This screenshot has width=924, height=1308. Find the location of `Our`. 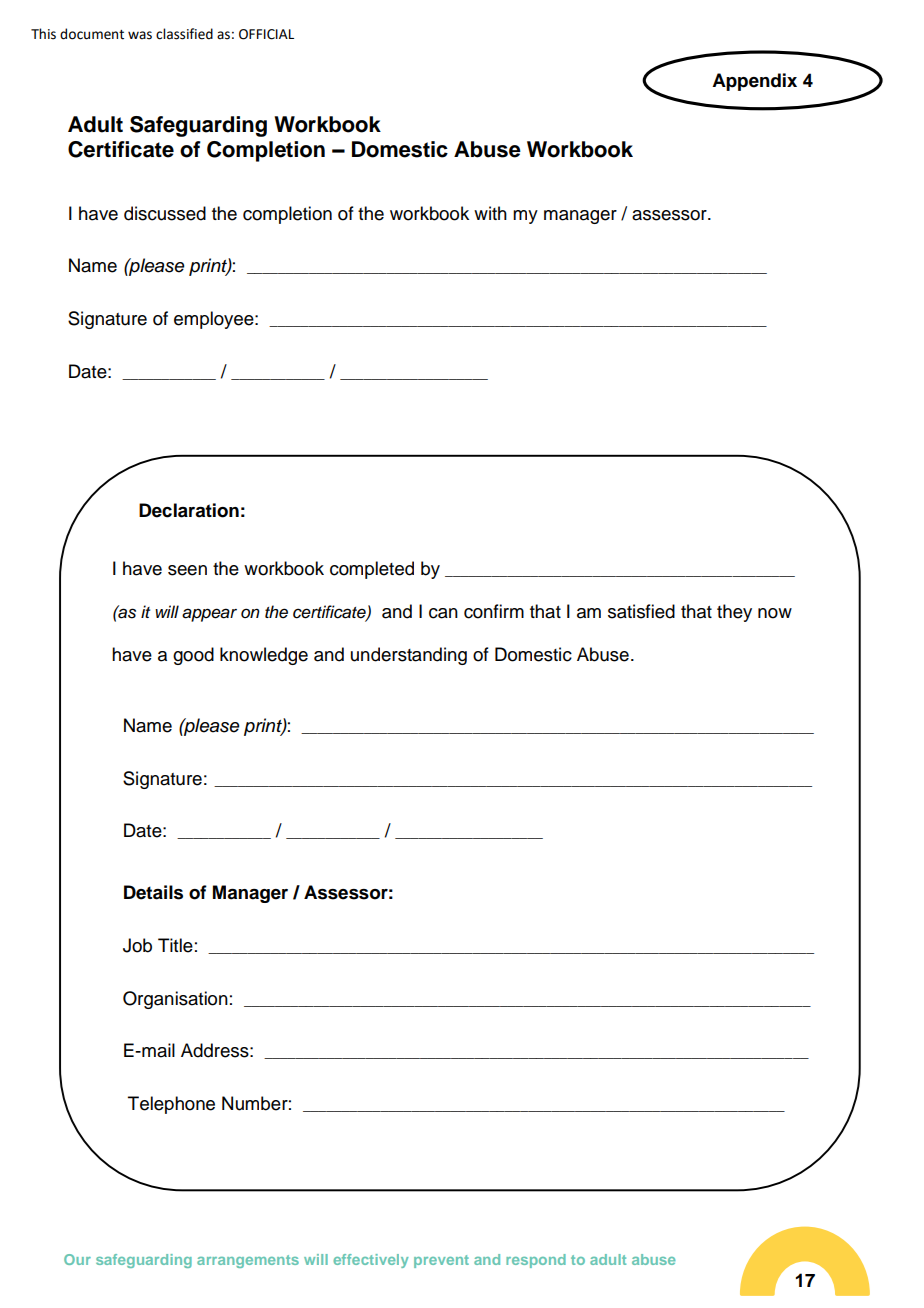

Our is located at coordinates (77, 1259).
